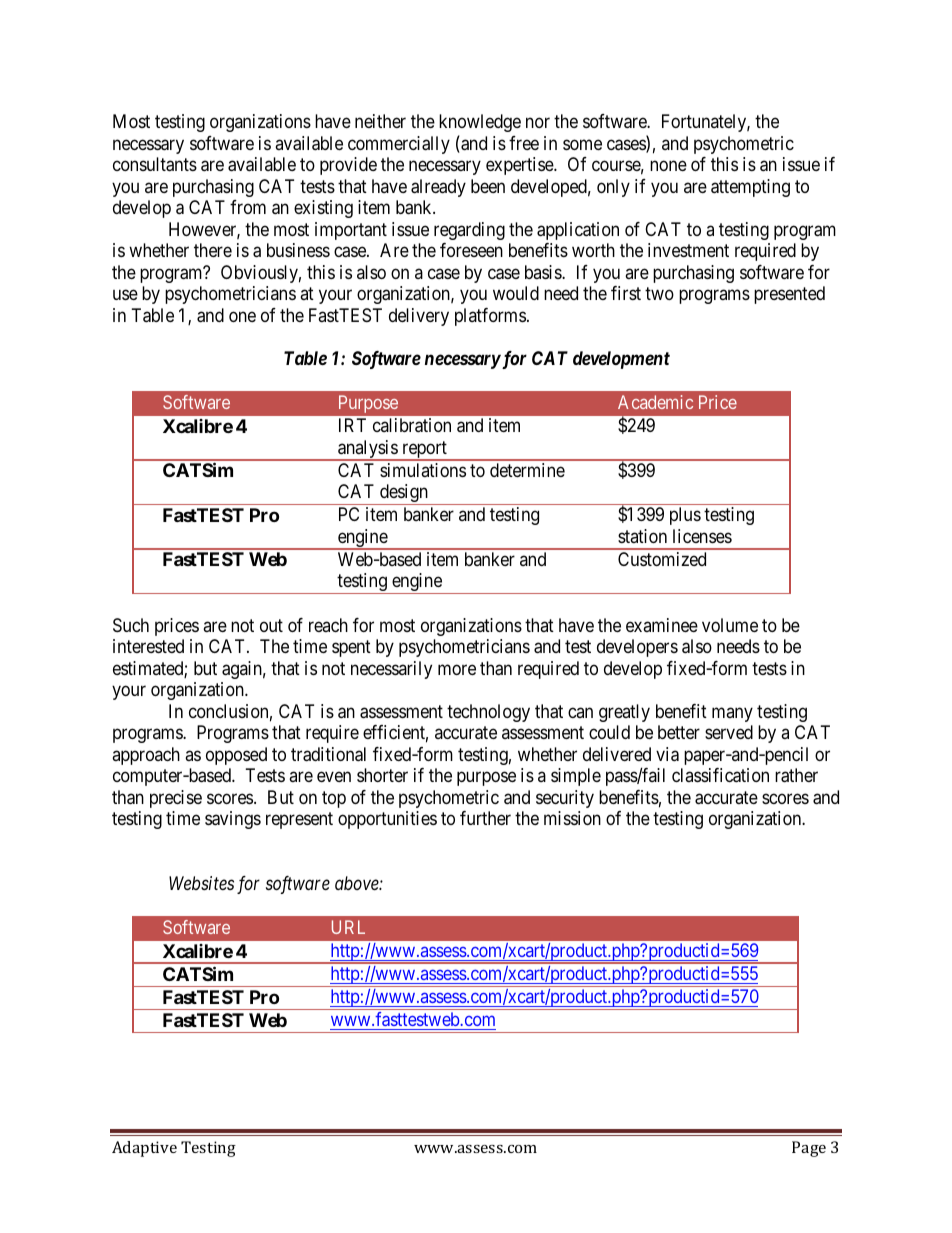  What do you see at coordinates (148, 646) in the image?
I see `interested` at bounding box center [148, 646].
